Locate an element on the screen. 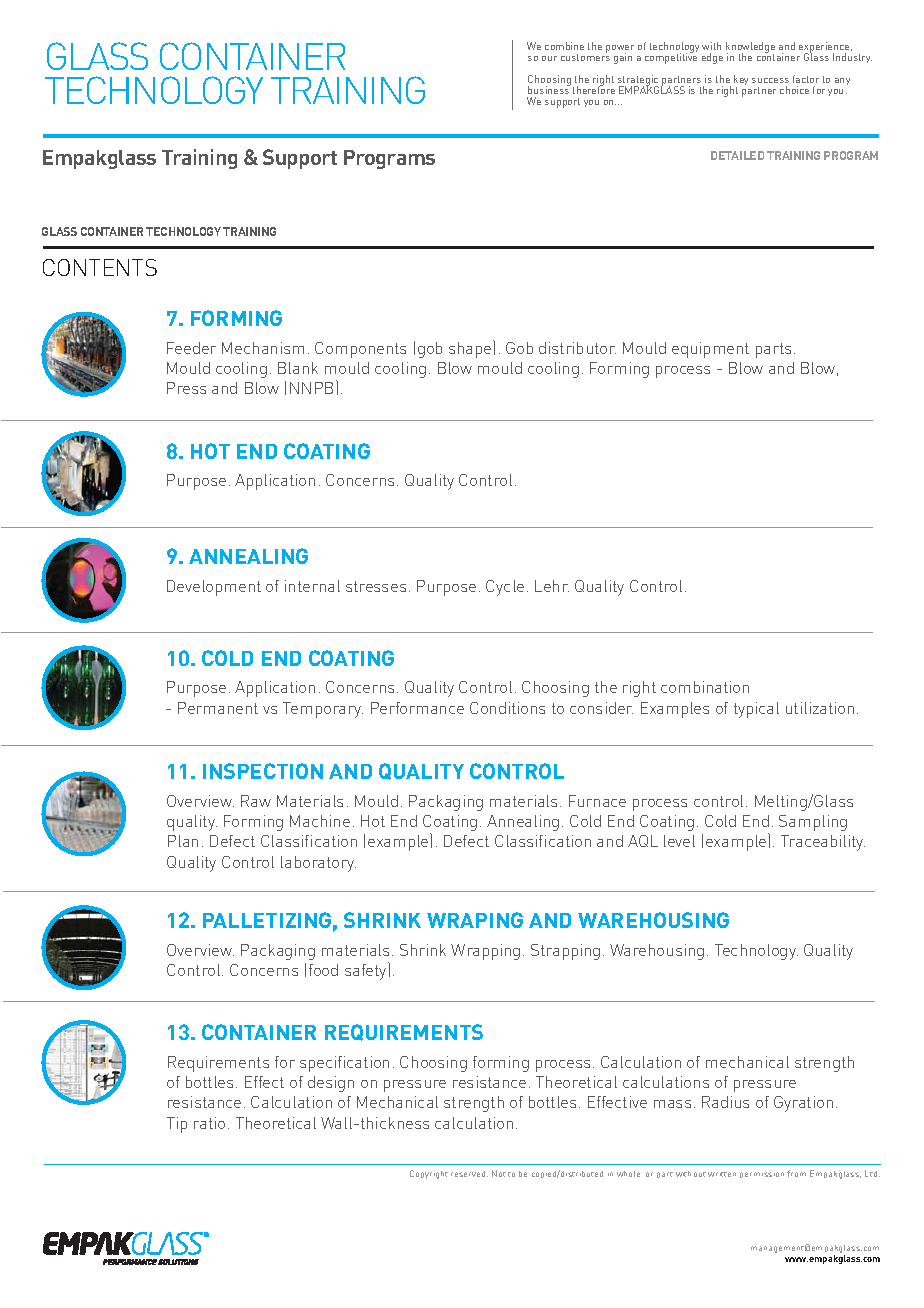 The width and height of the screenshot is (924, 1308). combination is located at coordinates (705, 687).
